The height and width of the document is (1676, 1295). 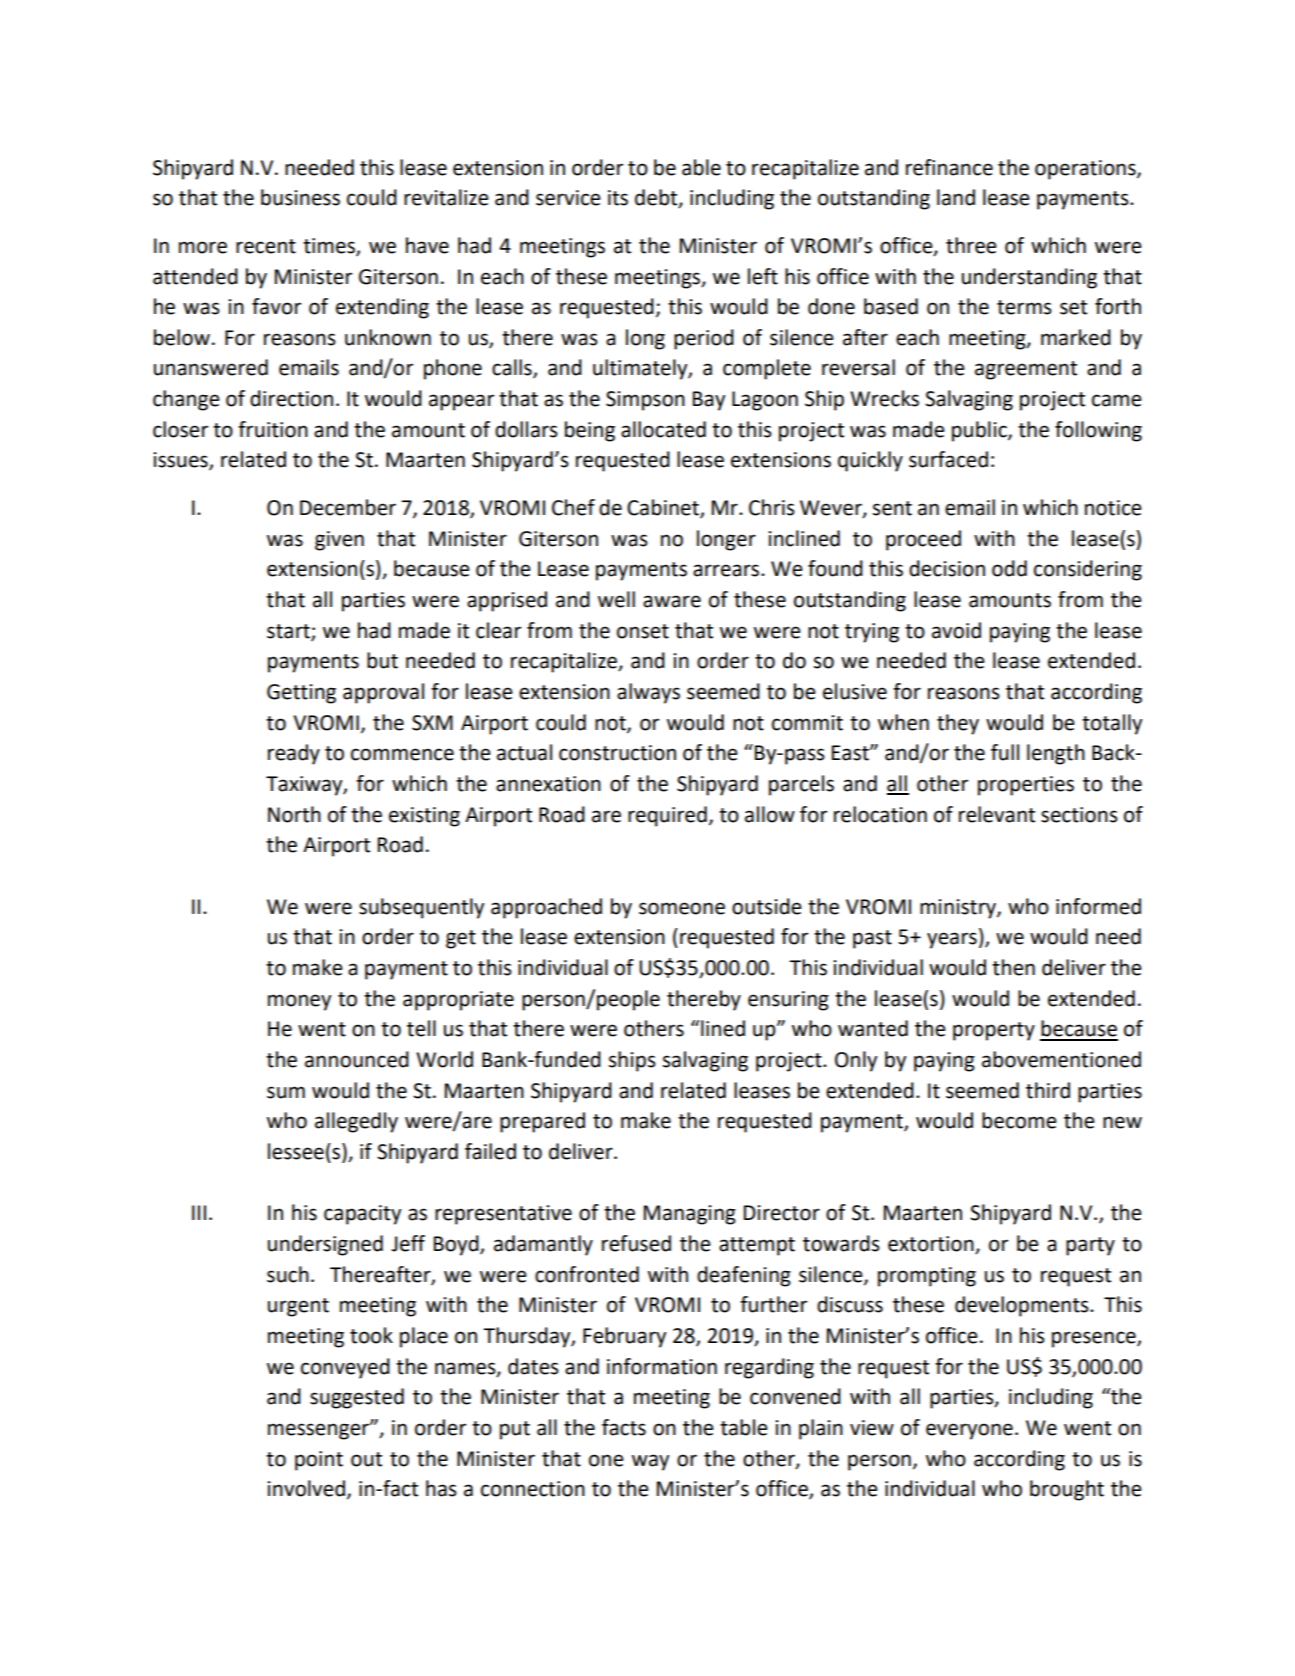 What do you see at coordinates (932, 1245) in the document?
I see `extortion` at bounding box center [932, 1245].
